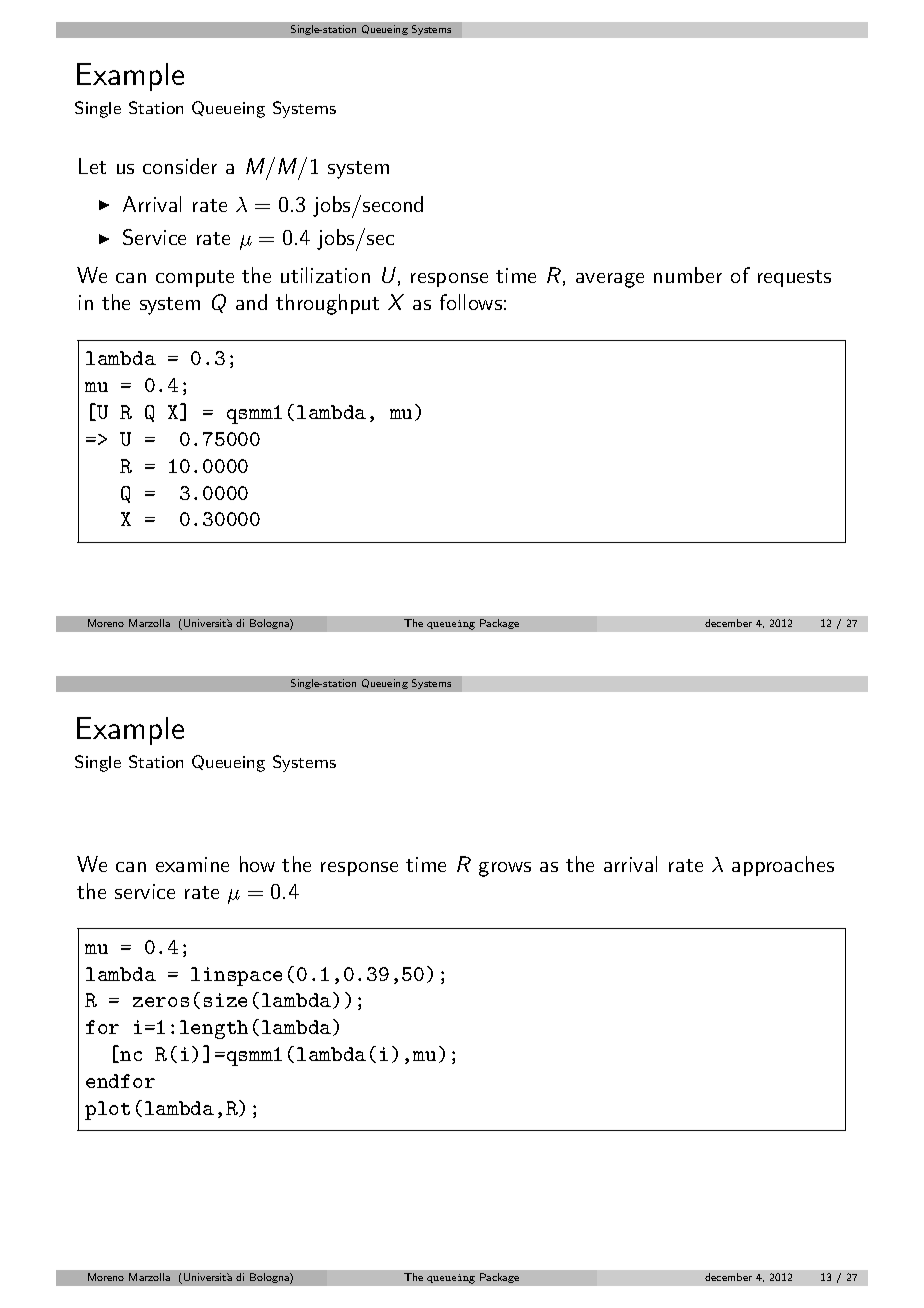 The height and width of the document is (1308, 924). What do you see at coordinates (783, 866) in the document?
I see `approaches` at bounding box center [783, 866].
